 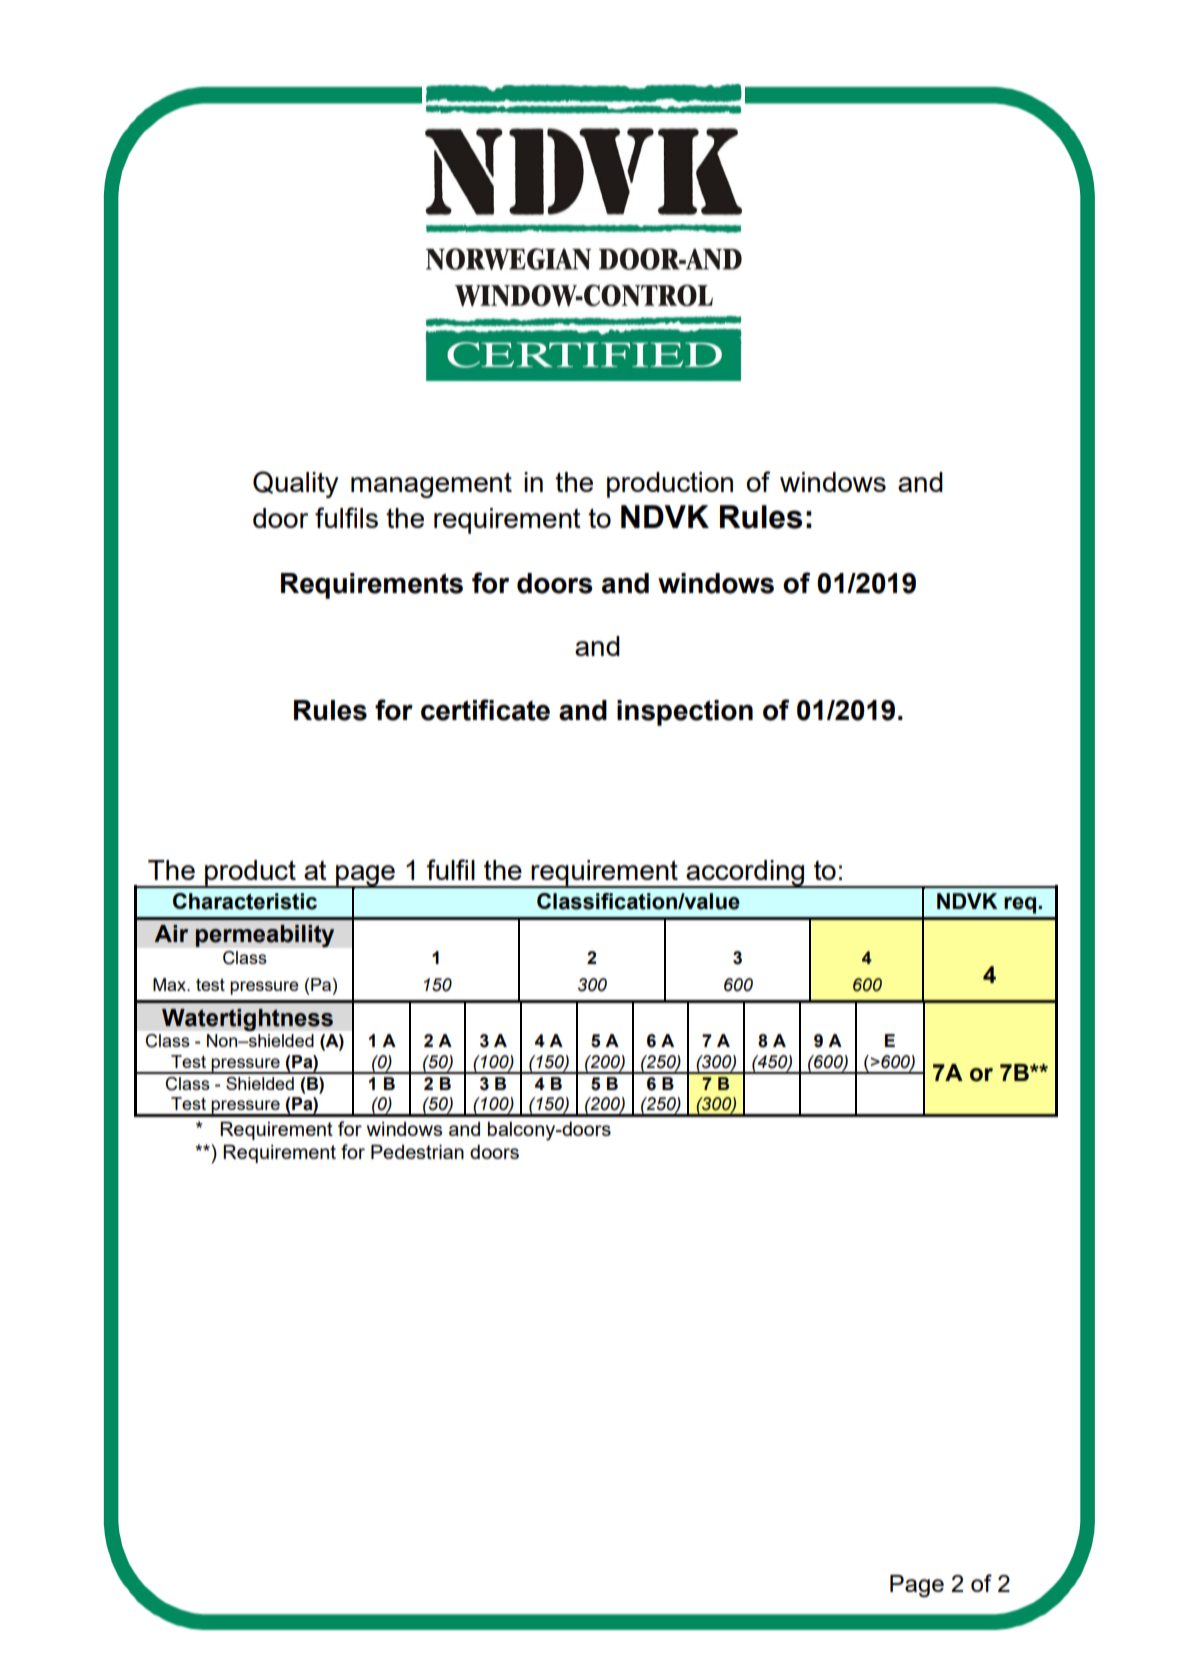 What do you see at coordinates (745, 874) in the screenshot?
I see `according` at bounding box center [745, 874].
